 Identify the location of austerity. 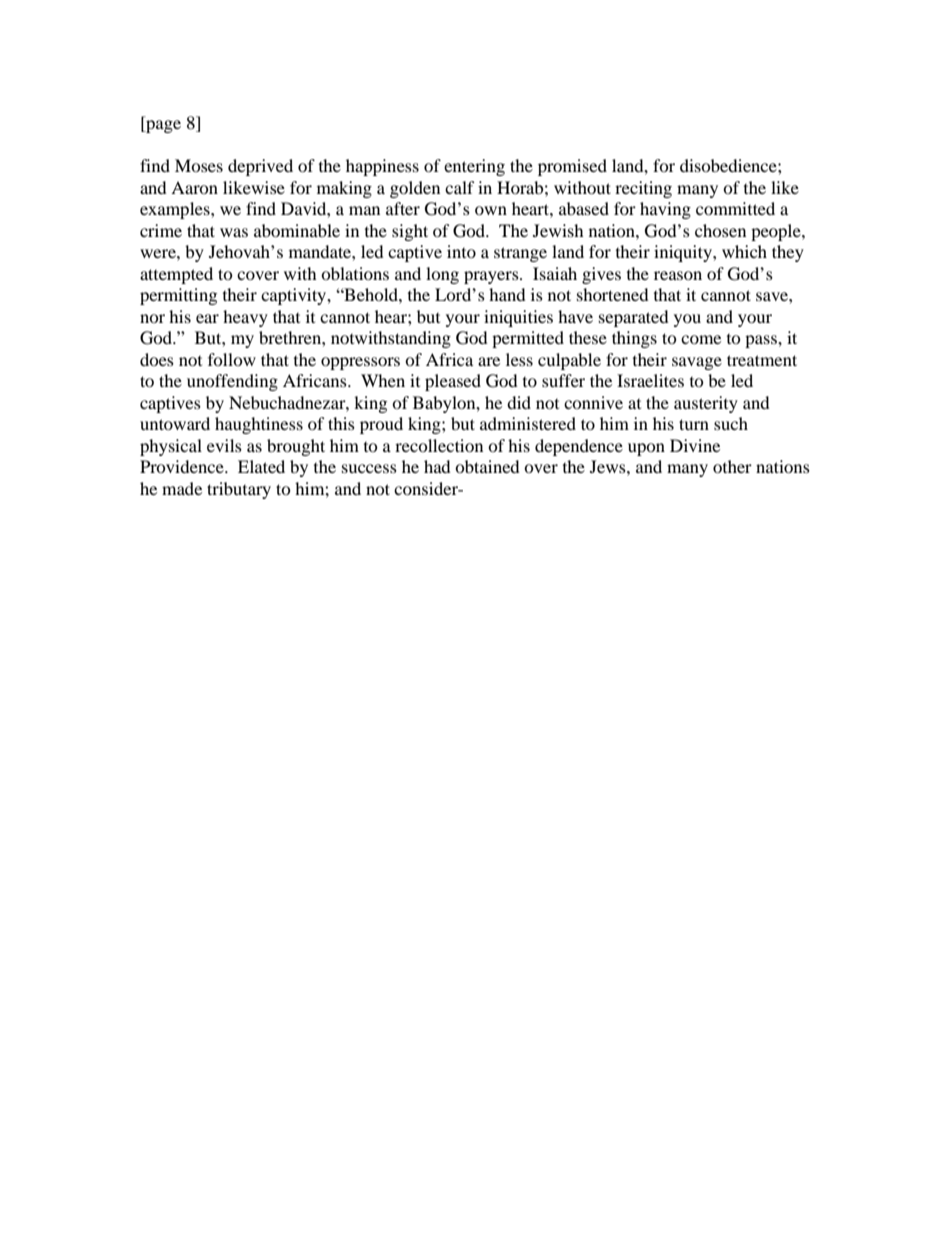
(706, 404).
